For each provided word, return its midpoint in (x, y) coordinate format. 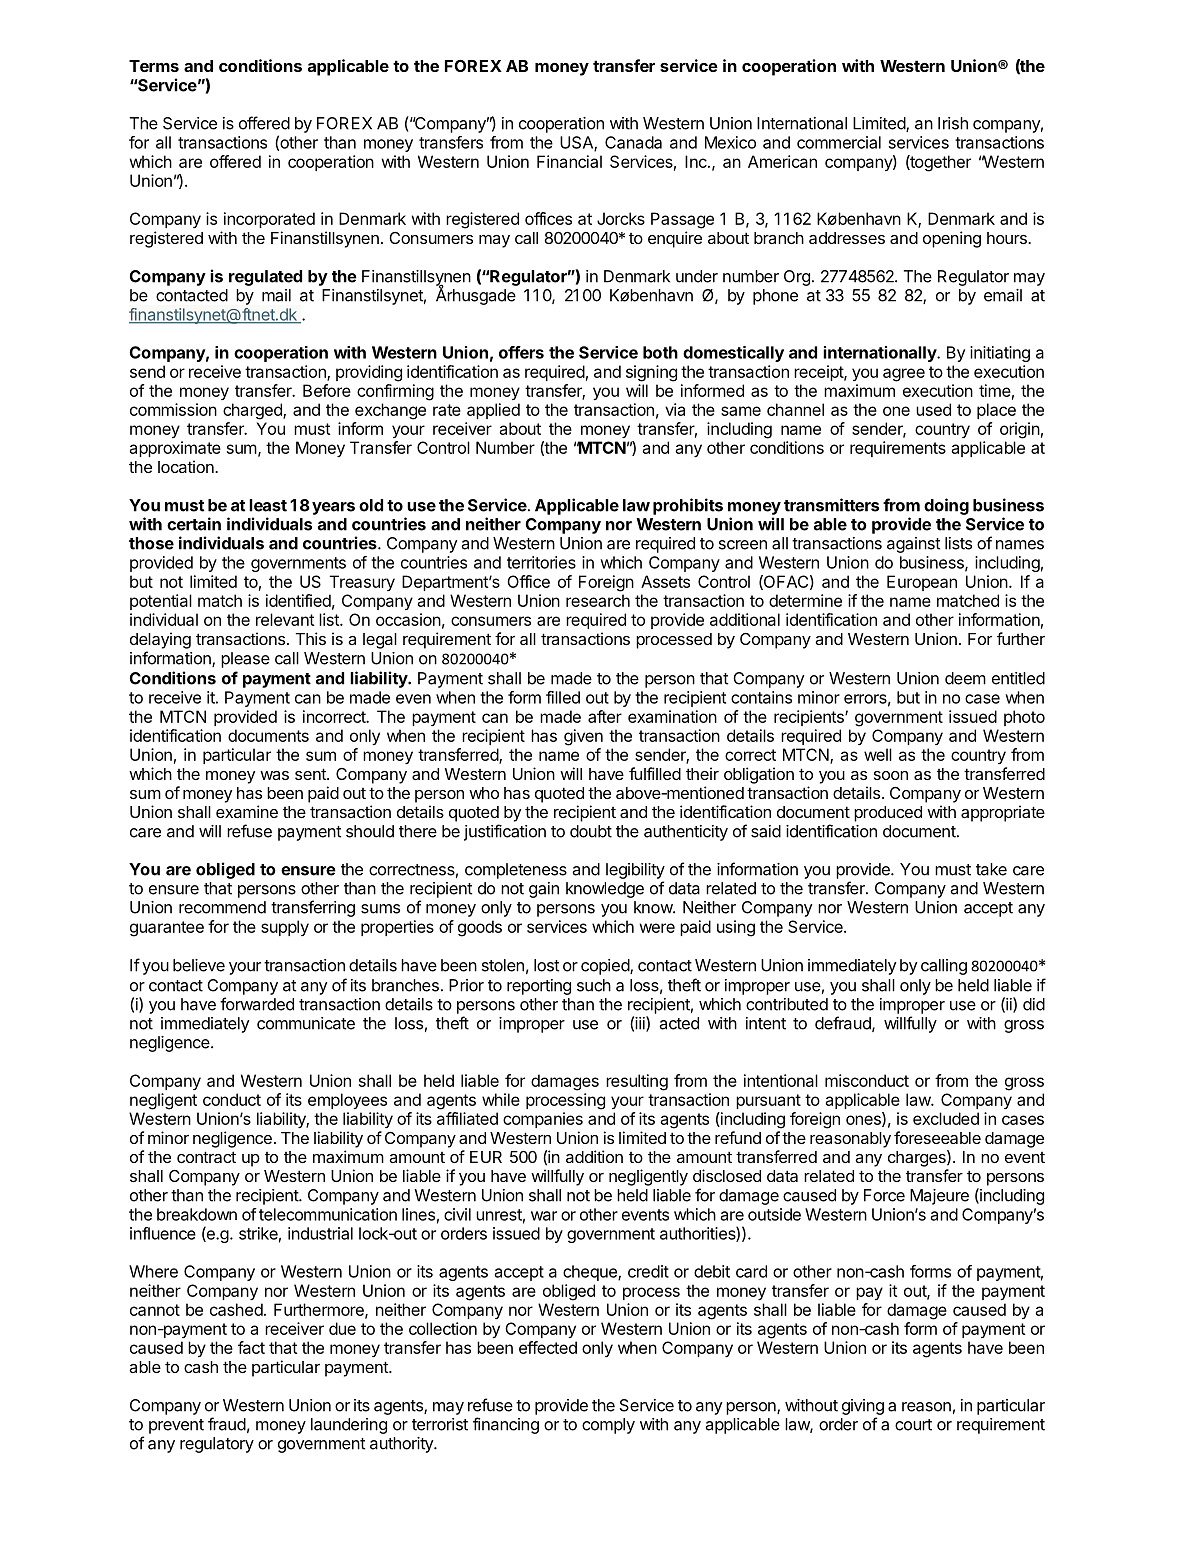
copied (606, 967)
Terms (154, 66)
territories (541, 562)
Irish (953, 123)
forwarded (257, 1004)
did (1034, 1004)
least (268, 505)
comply (608, 1426)
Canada (633, 142)
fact (251, 1347)
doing (946, 506)
